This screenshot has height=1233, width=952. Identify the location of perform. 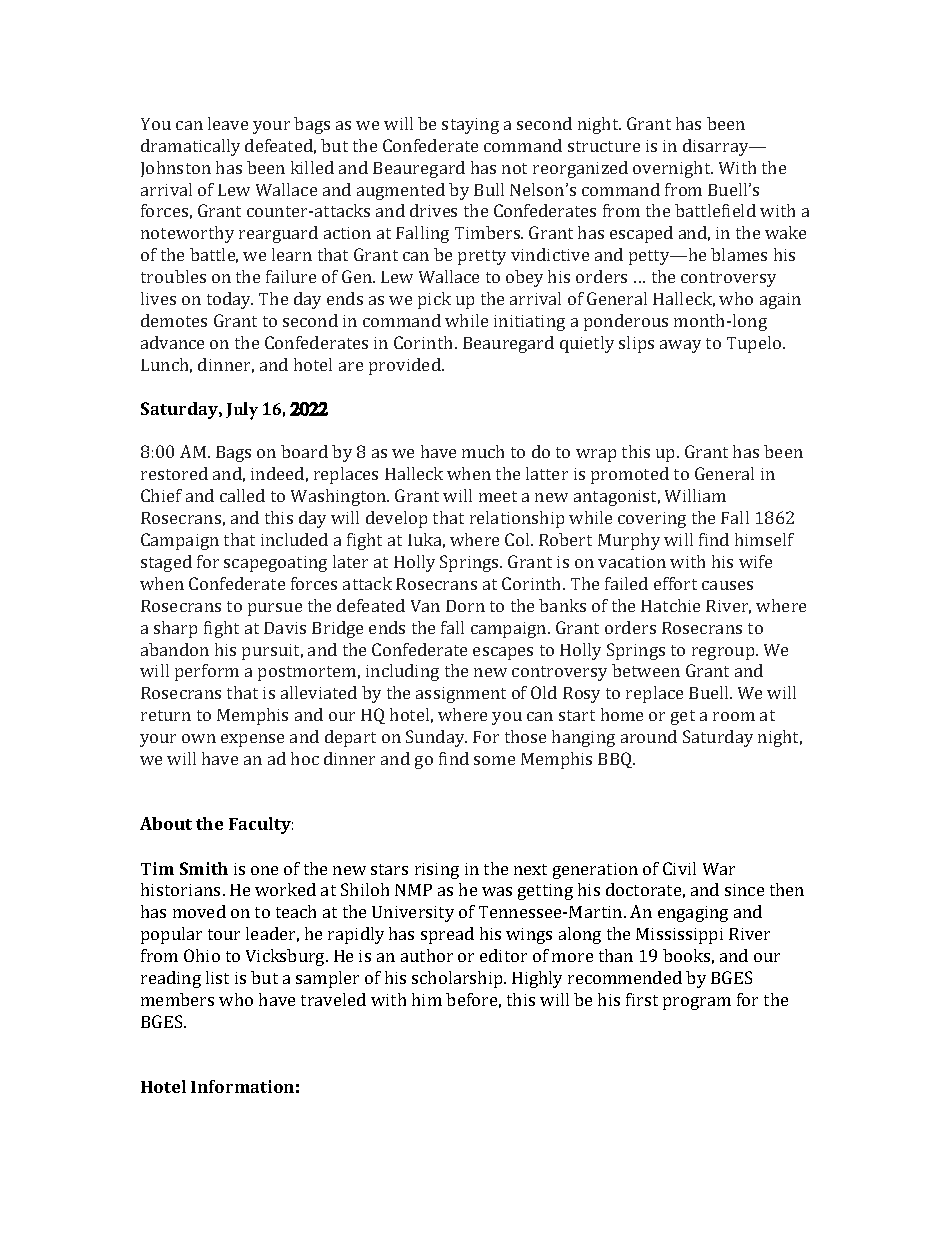
(207, 672).
